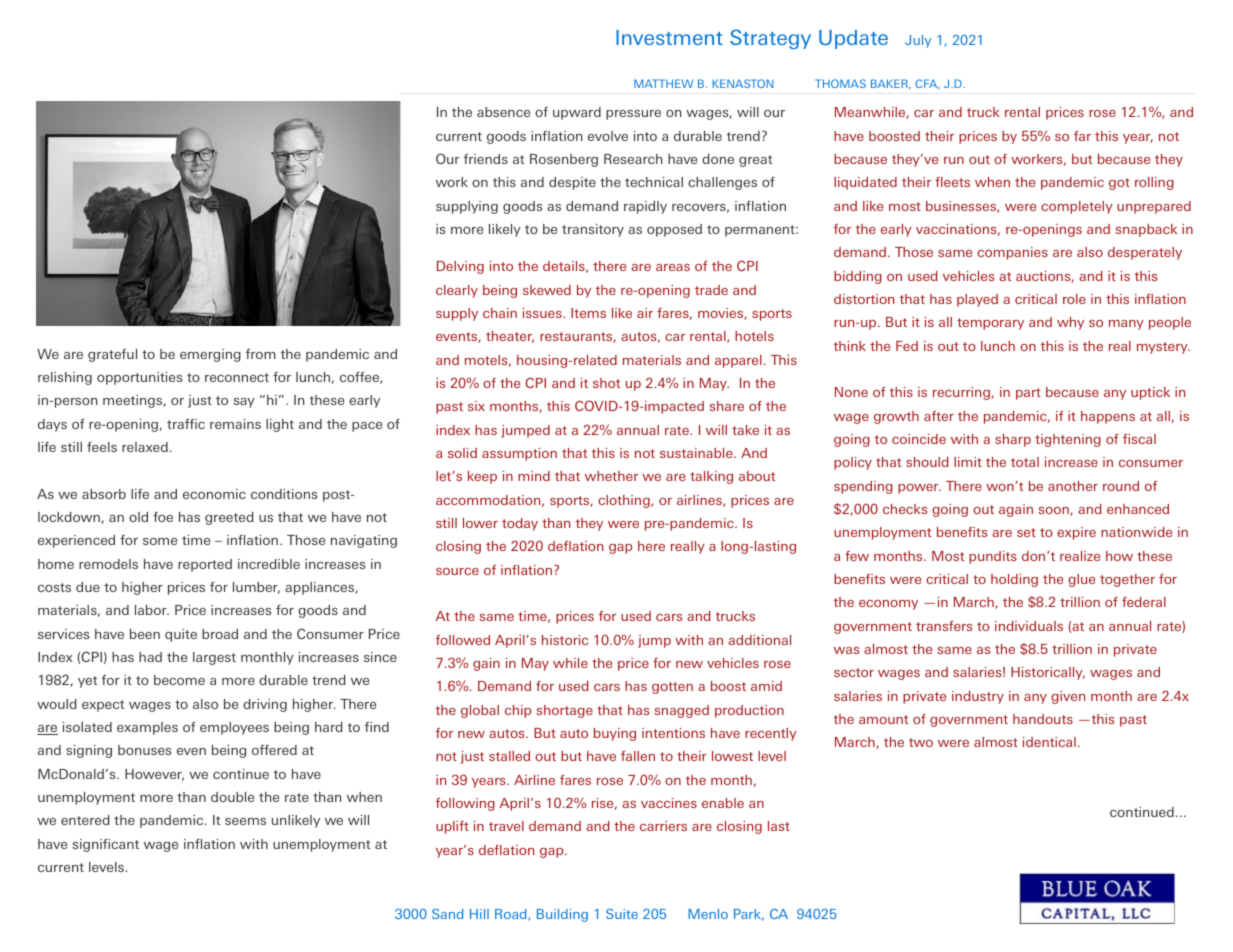 The image size is (1233, 952). I want to click on given, so click(1068, 697).
